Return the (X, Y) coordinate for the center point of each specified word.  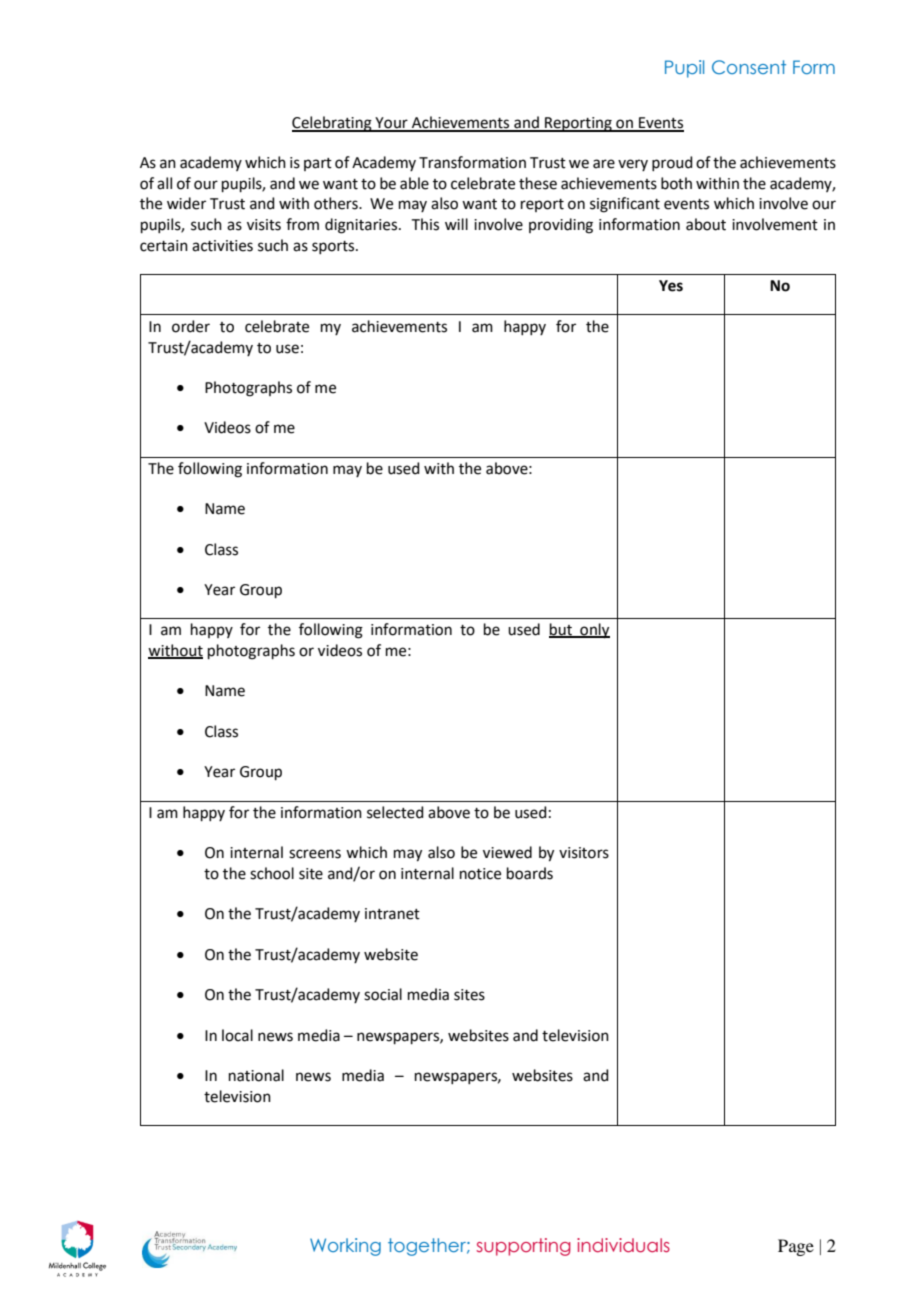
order (191, 326)
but (561, 630)
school (272, 873)
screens (315, 854)
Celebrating (333, 124)
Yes (671, 286)
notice (480, 874)
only (594, 631)
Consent (749, 67)
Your (391, 124)
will (456, 224)
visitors (584, 853)
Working (345, 1247)
